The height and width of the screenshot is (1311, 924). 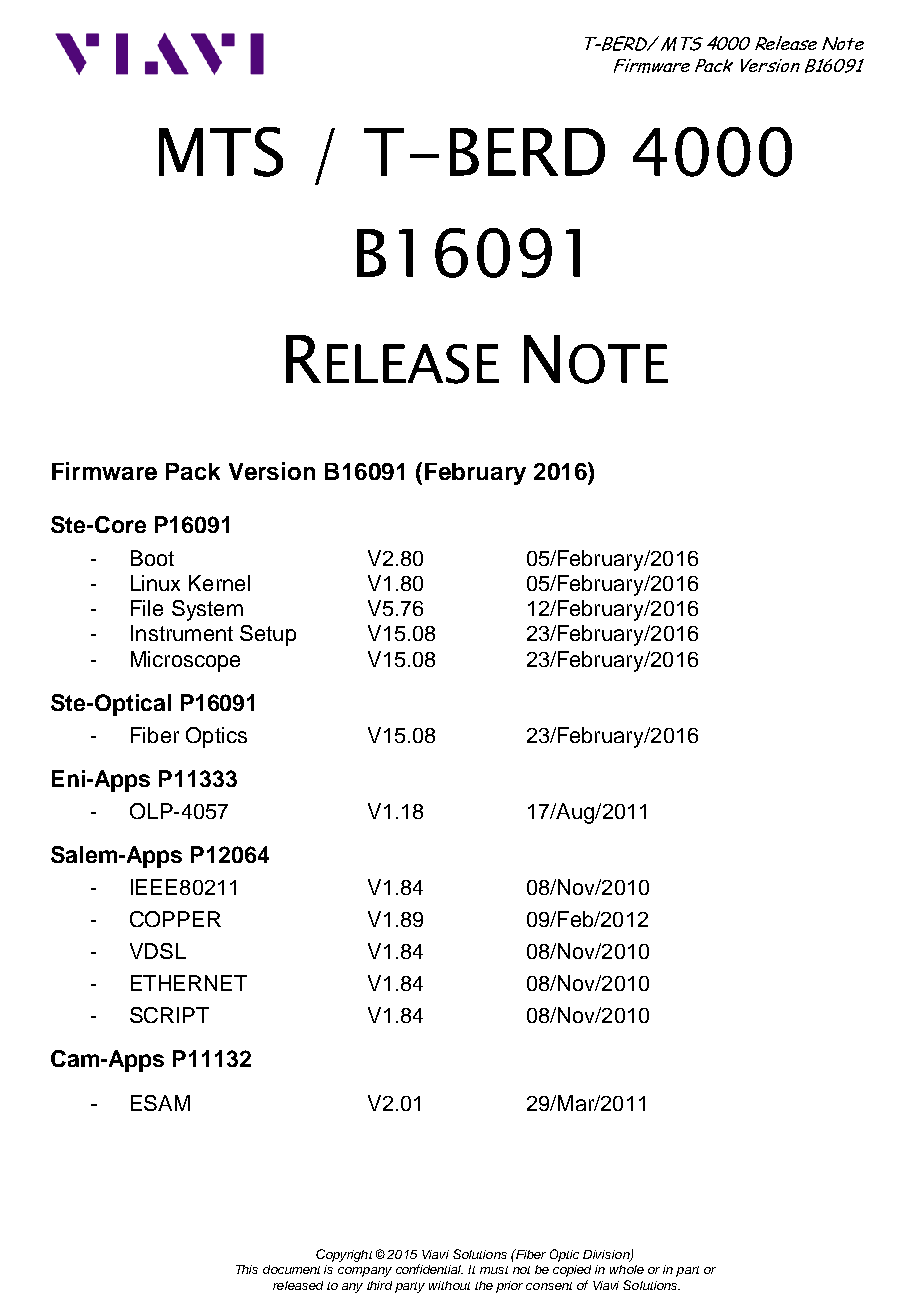 What do you see at coordinates (607, 1256) in the screenshot?
I see `Division` at bounding box center [607, 1256].
